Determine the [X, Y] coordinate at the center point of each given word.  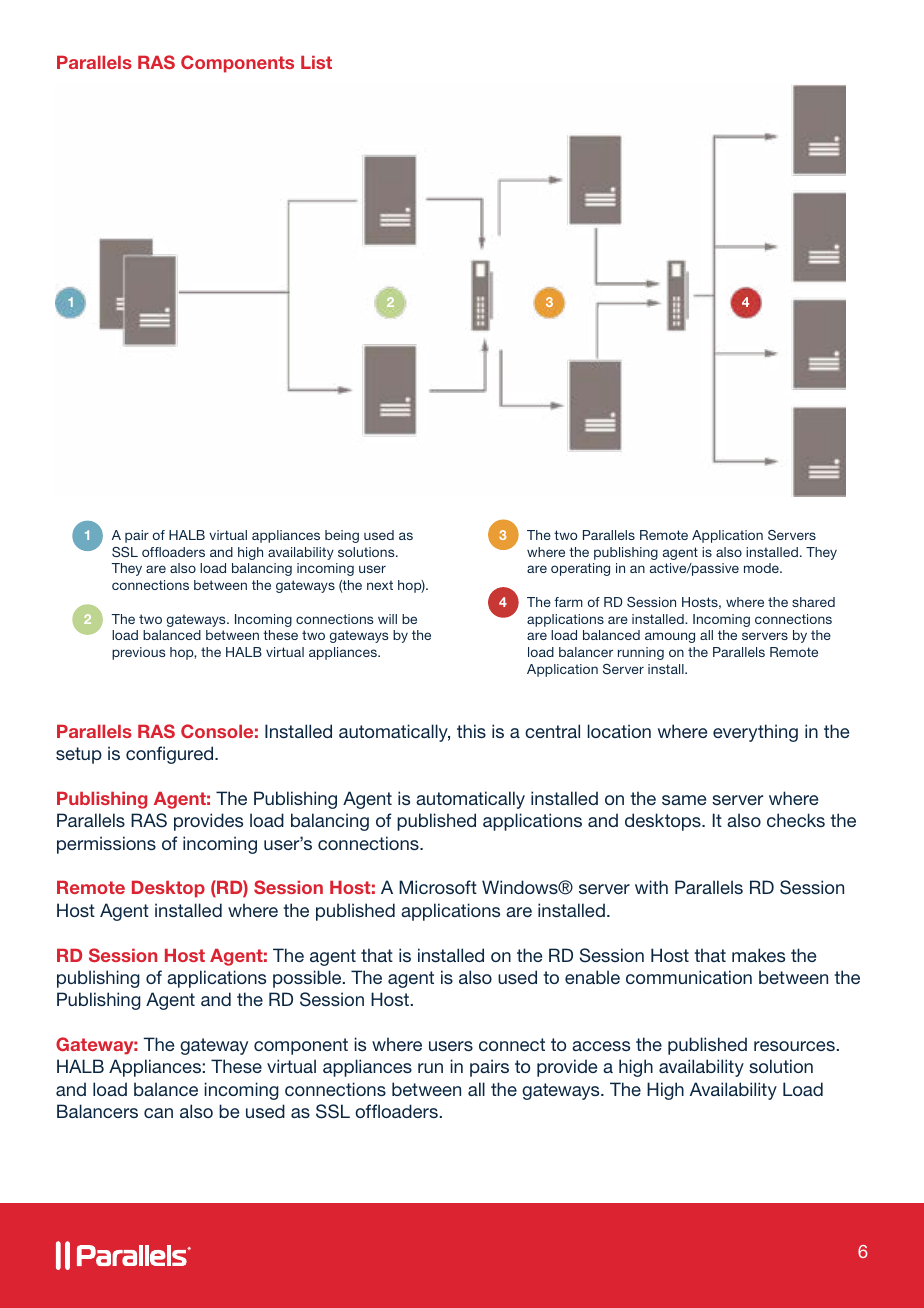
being [342, 536]
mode [762, 568]
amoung [670, 637]
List [316, 62]
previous [138, 653]
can [158, 1113]
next [380, 585]
